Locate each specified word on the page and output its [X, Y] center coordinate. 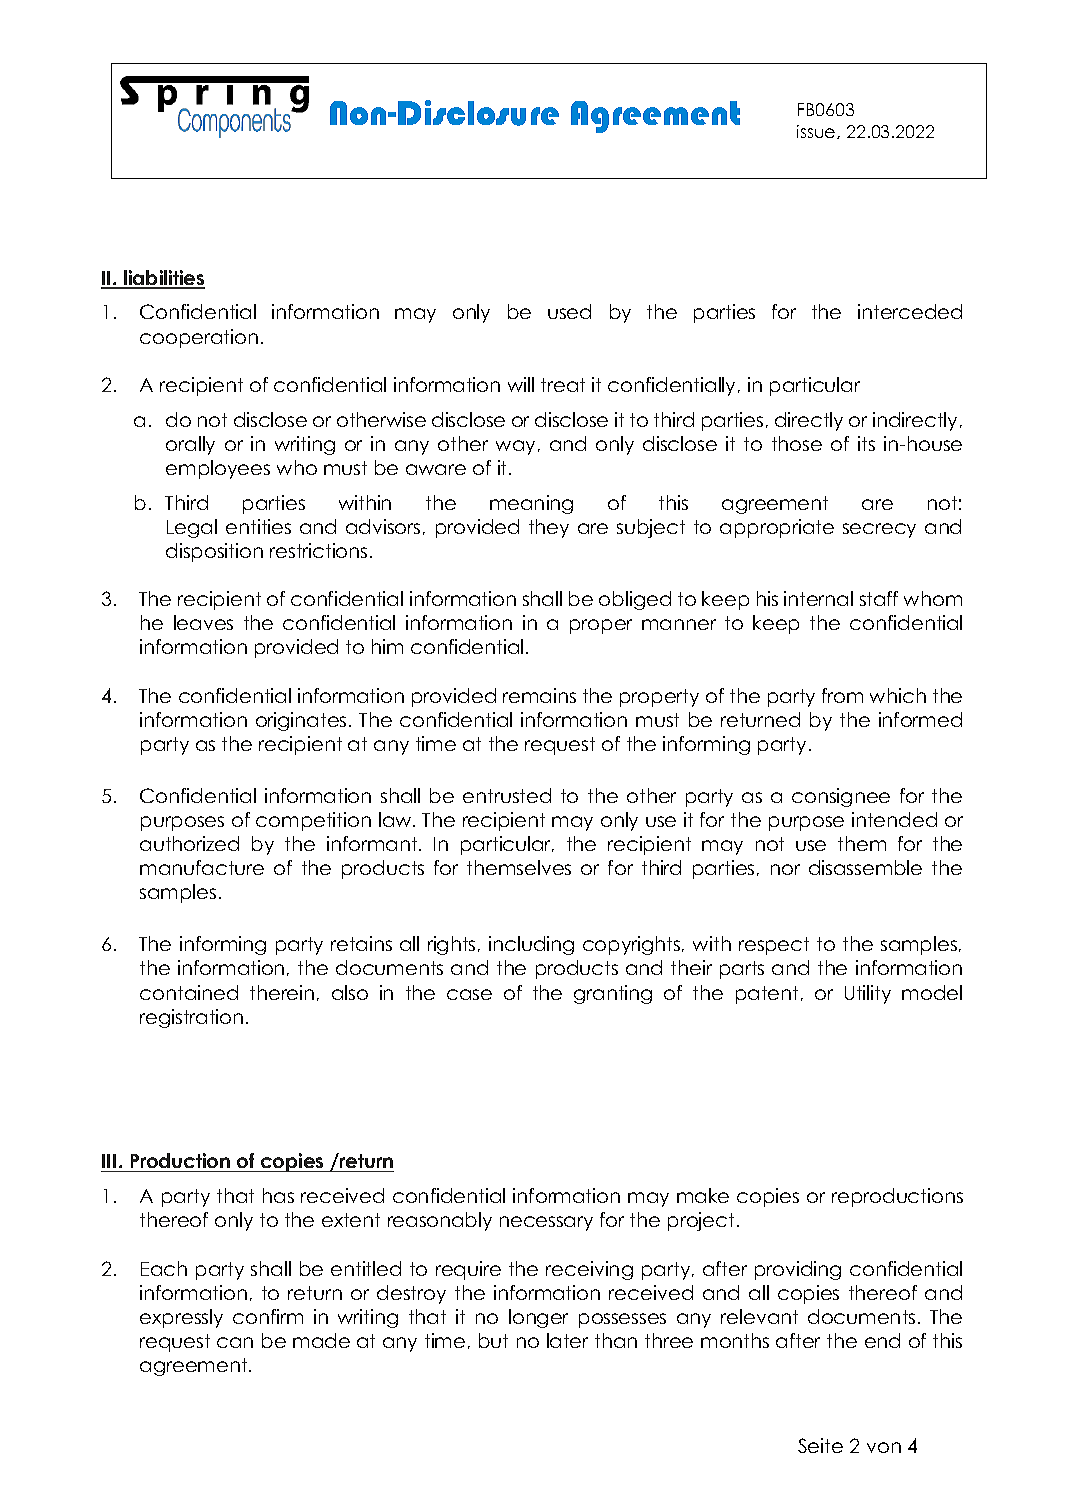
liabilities [163, 279]
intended [894, 819]
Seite [820, 1445]
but [493, 1340]
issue [817, 132]
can [235, 1342]
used [569, 311]
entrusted [507, 795]
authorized [189, 843]
